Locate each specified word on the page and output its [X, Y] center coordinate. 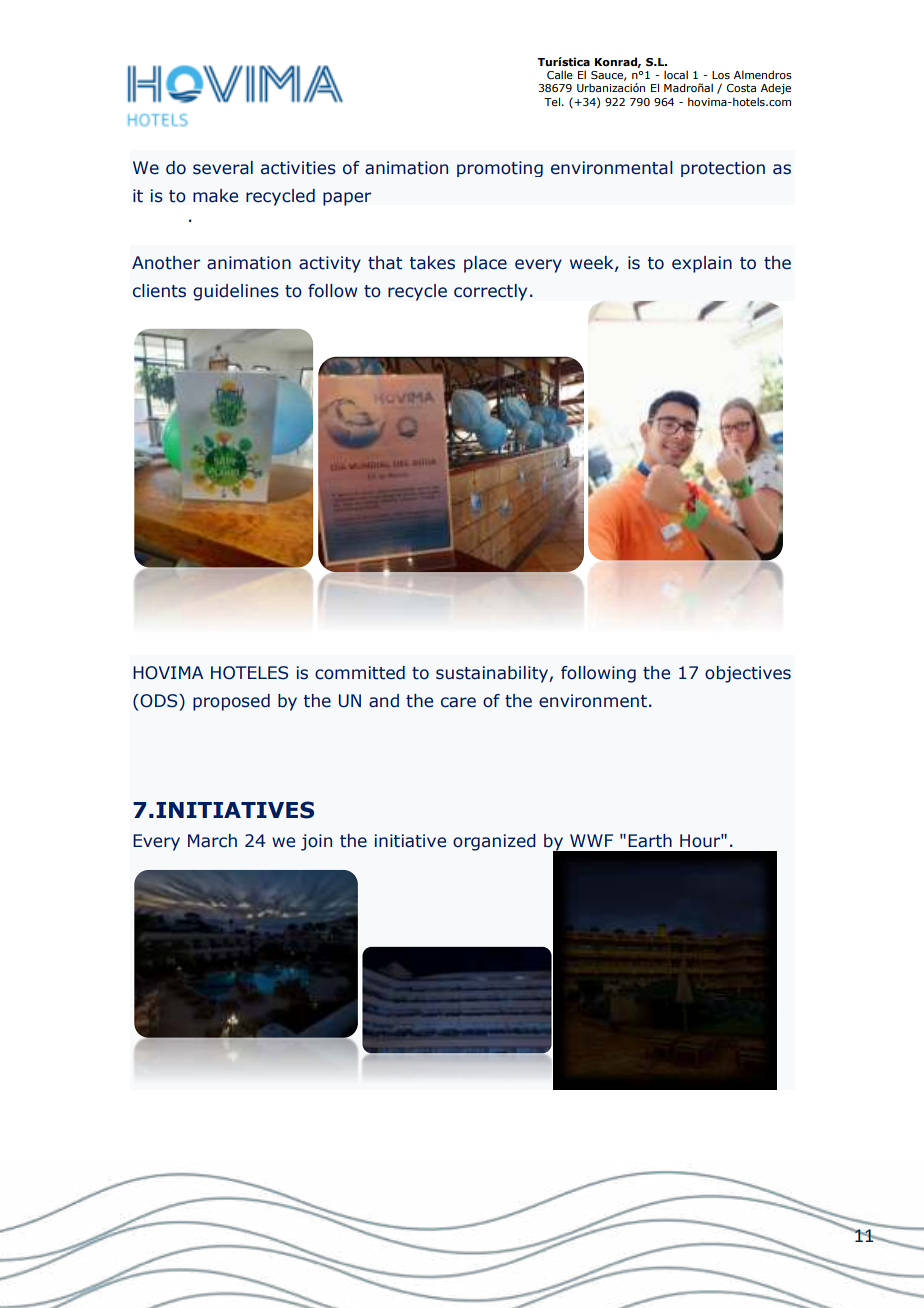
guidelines [236, 292]
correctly [490, 292]
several [223, 168]
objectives [748, 674]
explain [702, 264]
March [212, 841]
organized [494, 842]
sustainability [493, 674]
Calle [560, 74]
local [676, 74]
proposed [231, 702]
